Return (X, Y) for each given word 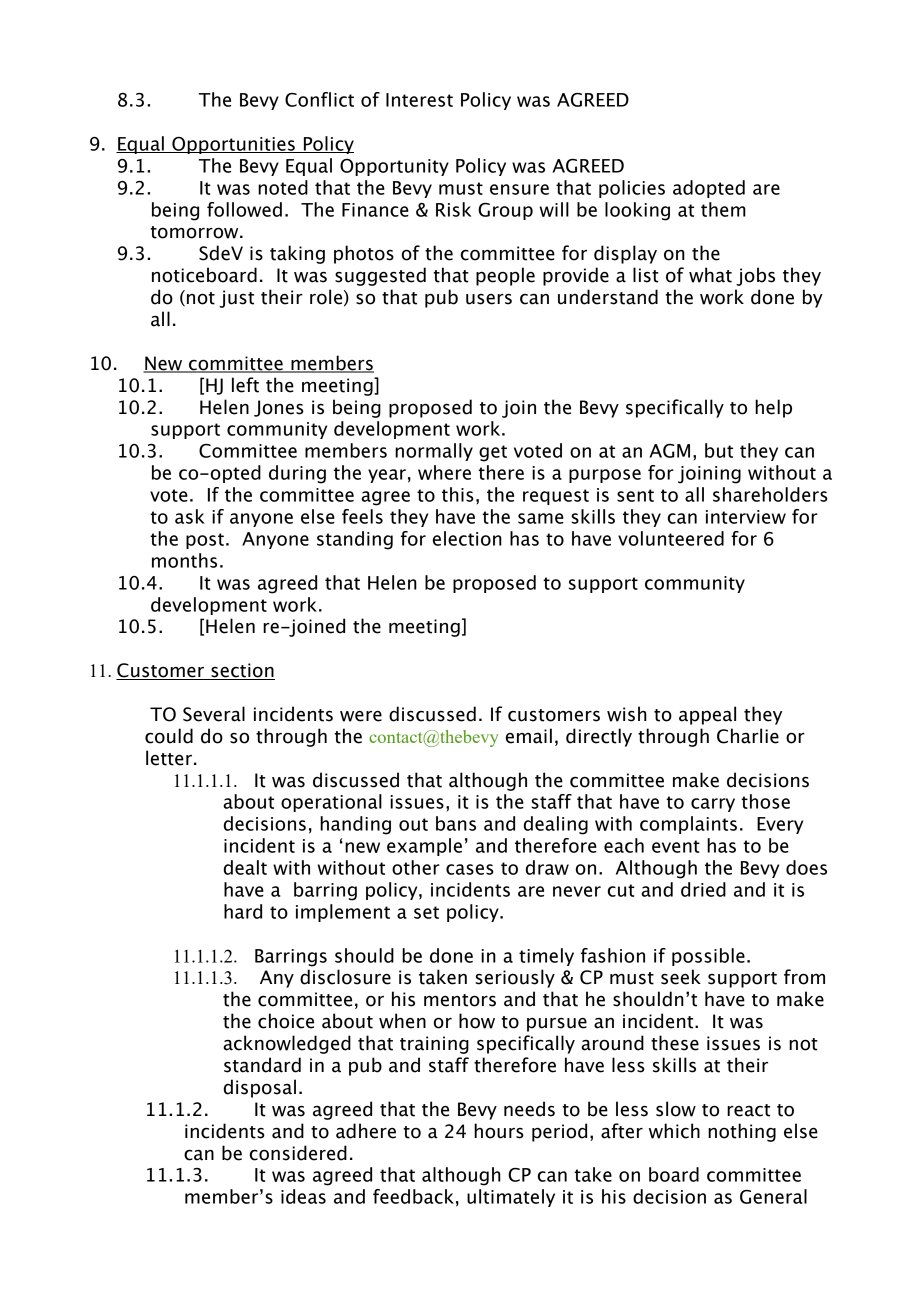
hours (499, 1131)
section (242, 671)
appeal (707, 715)
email (529, 736)
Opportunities (233, 145)
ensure (519, 189)
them (723, 209)
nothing (742, 1132)
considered (298, 1153)
